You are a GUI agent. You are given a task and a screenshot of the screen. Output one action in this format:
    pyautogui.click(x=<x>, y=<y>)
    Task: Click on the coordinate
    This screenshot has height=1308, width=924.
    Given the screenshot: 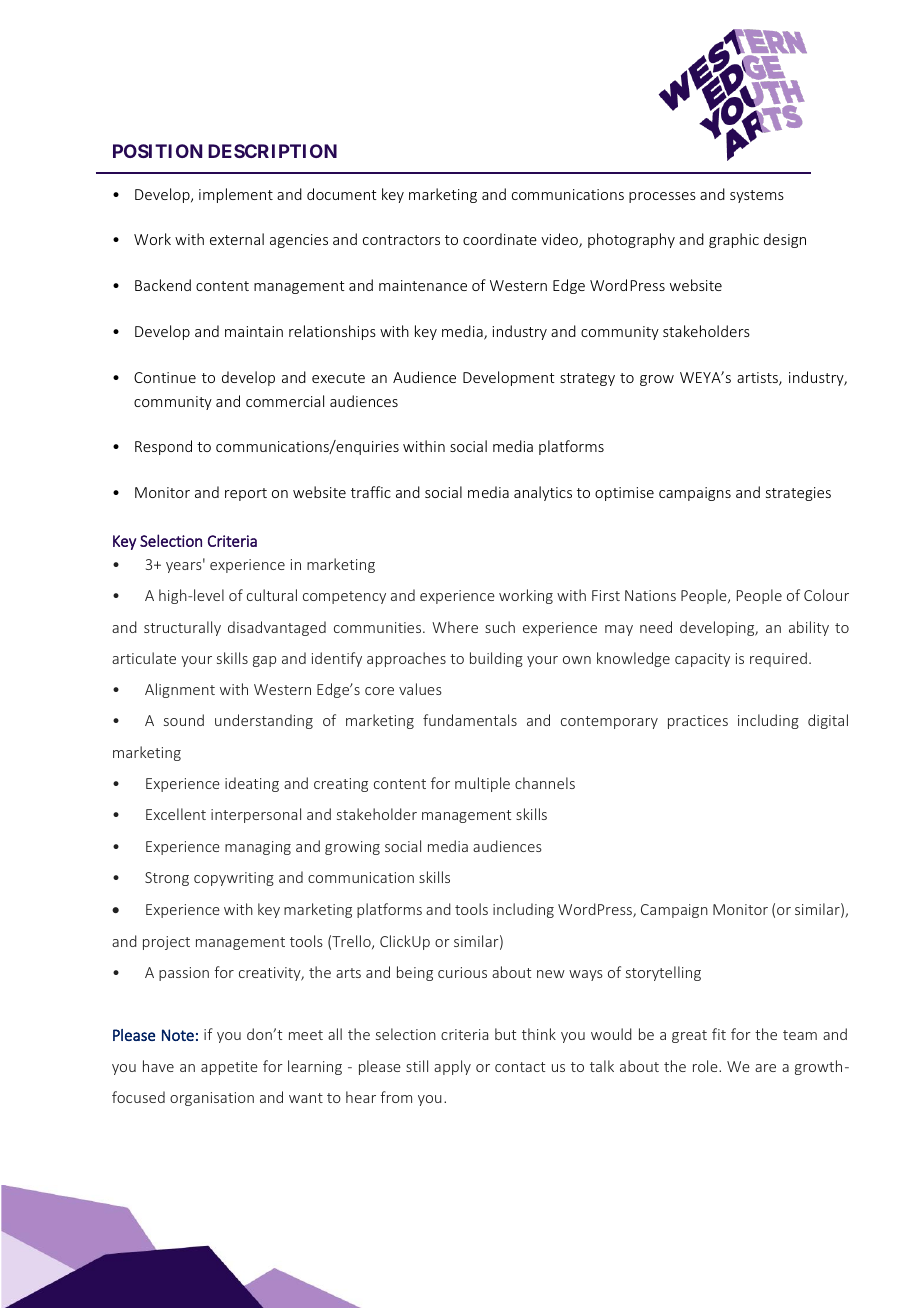 What is the action you would take?
    pyautogui.click(x=500, y=239)
